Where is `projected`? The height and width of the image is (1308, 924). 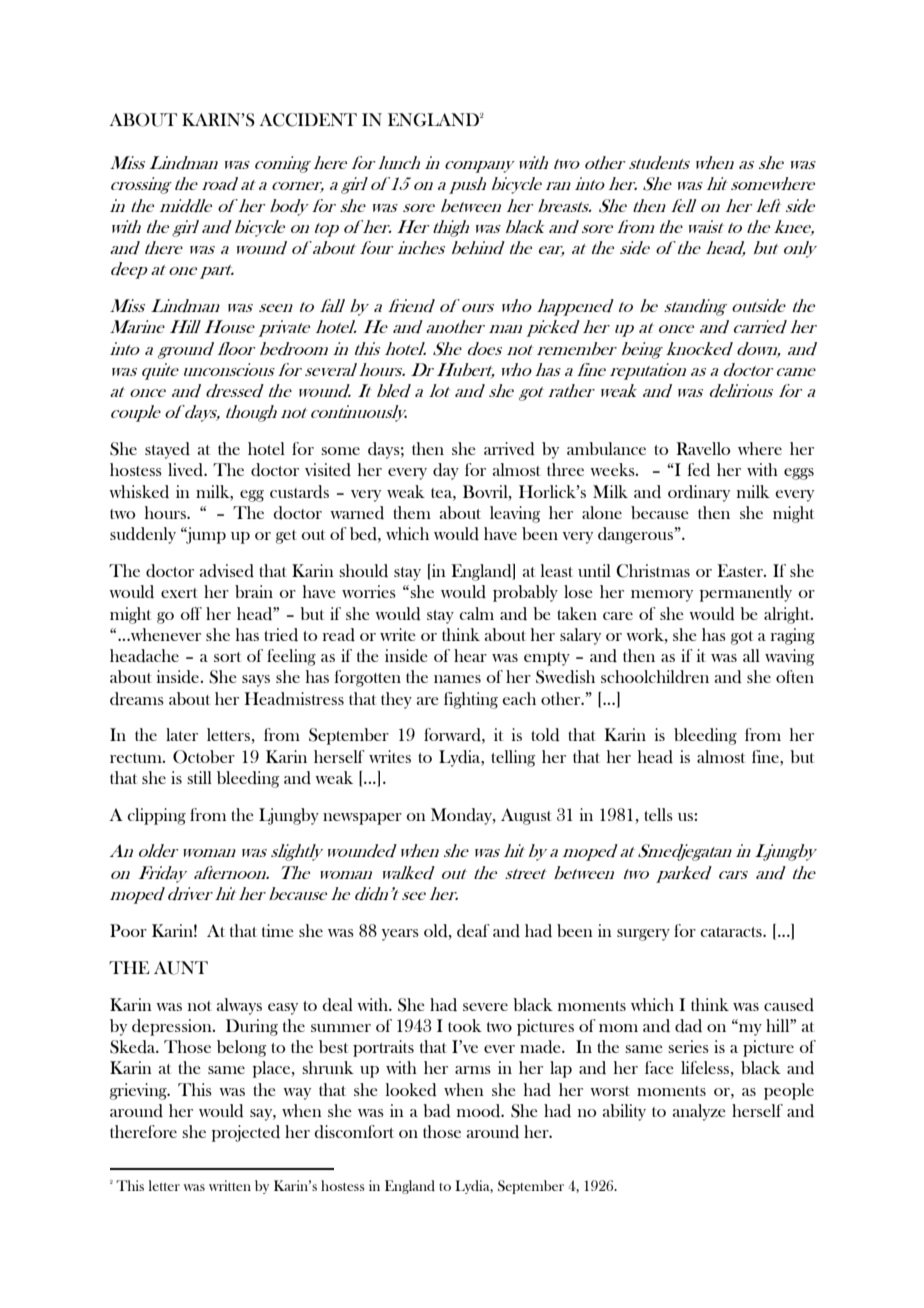 projected is located at coordinates (246, 1133).
